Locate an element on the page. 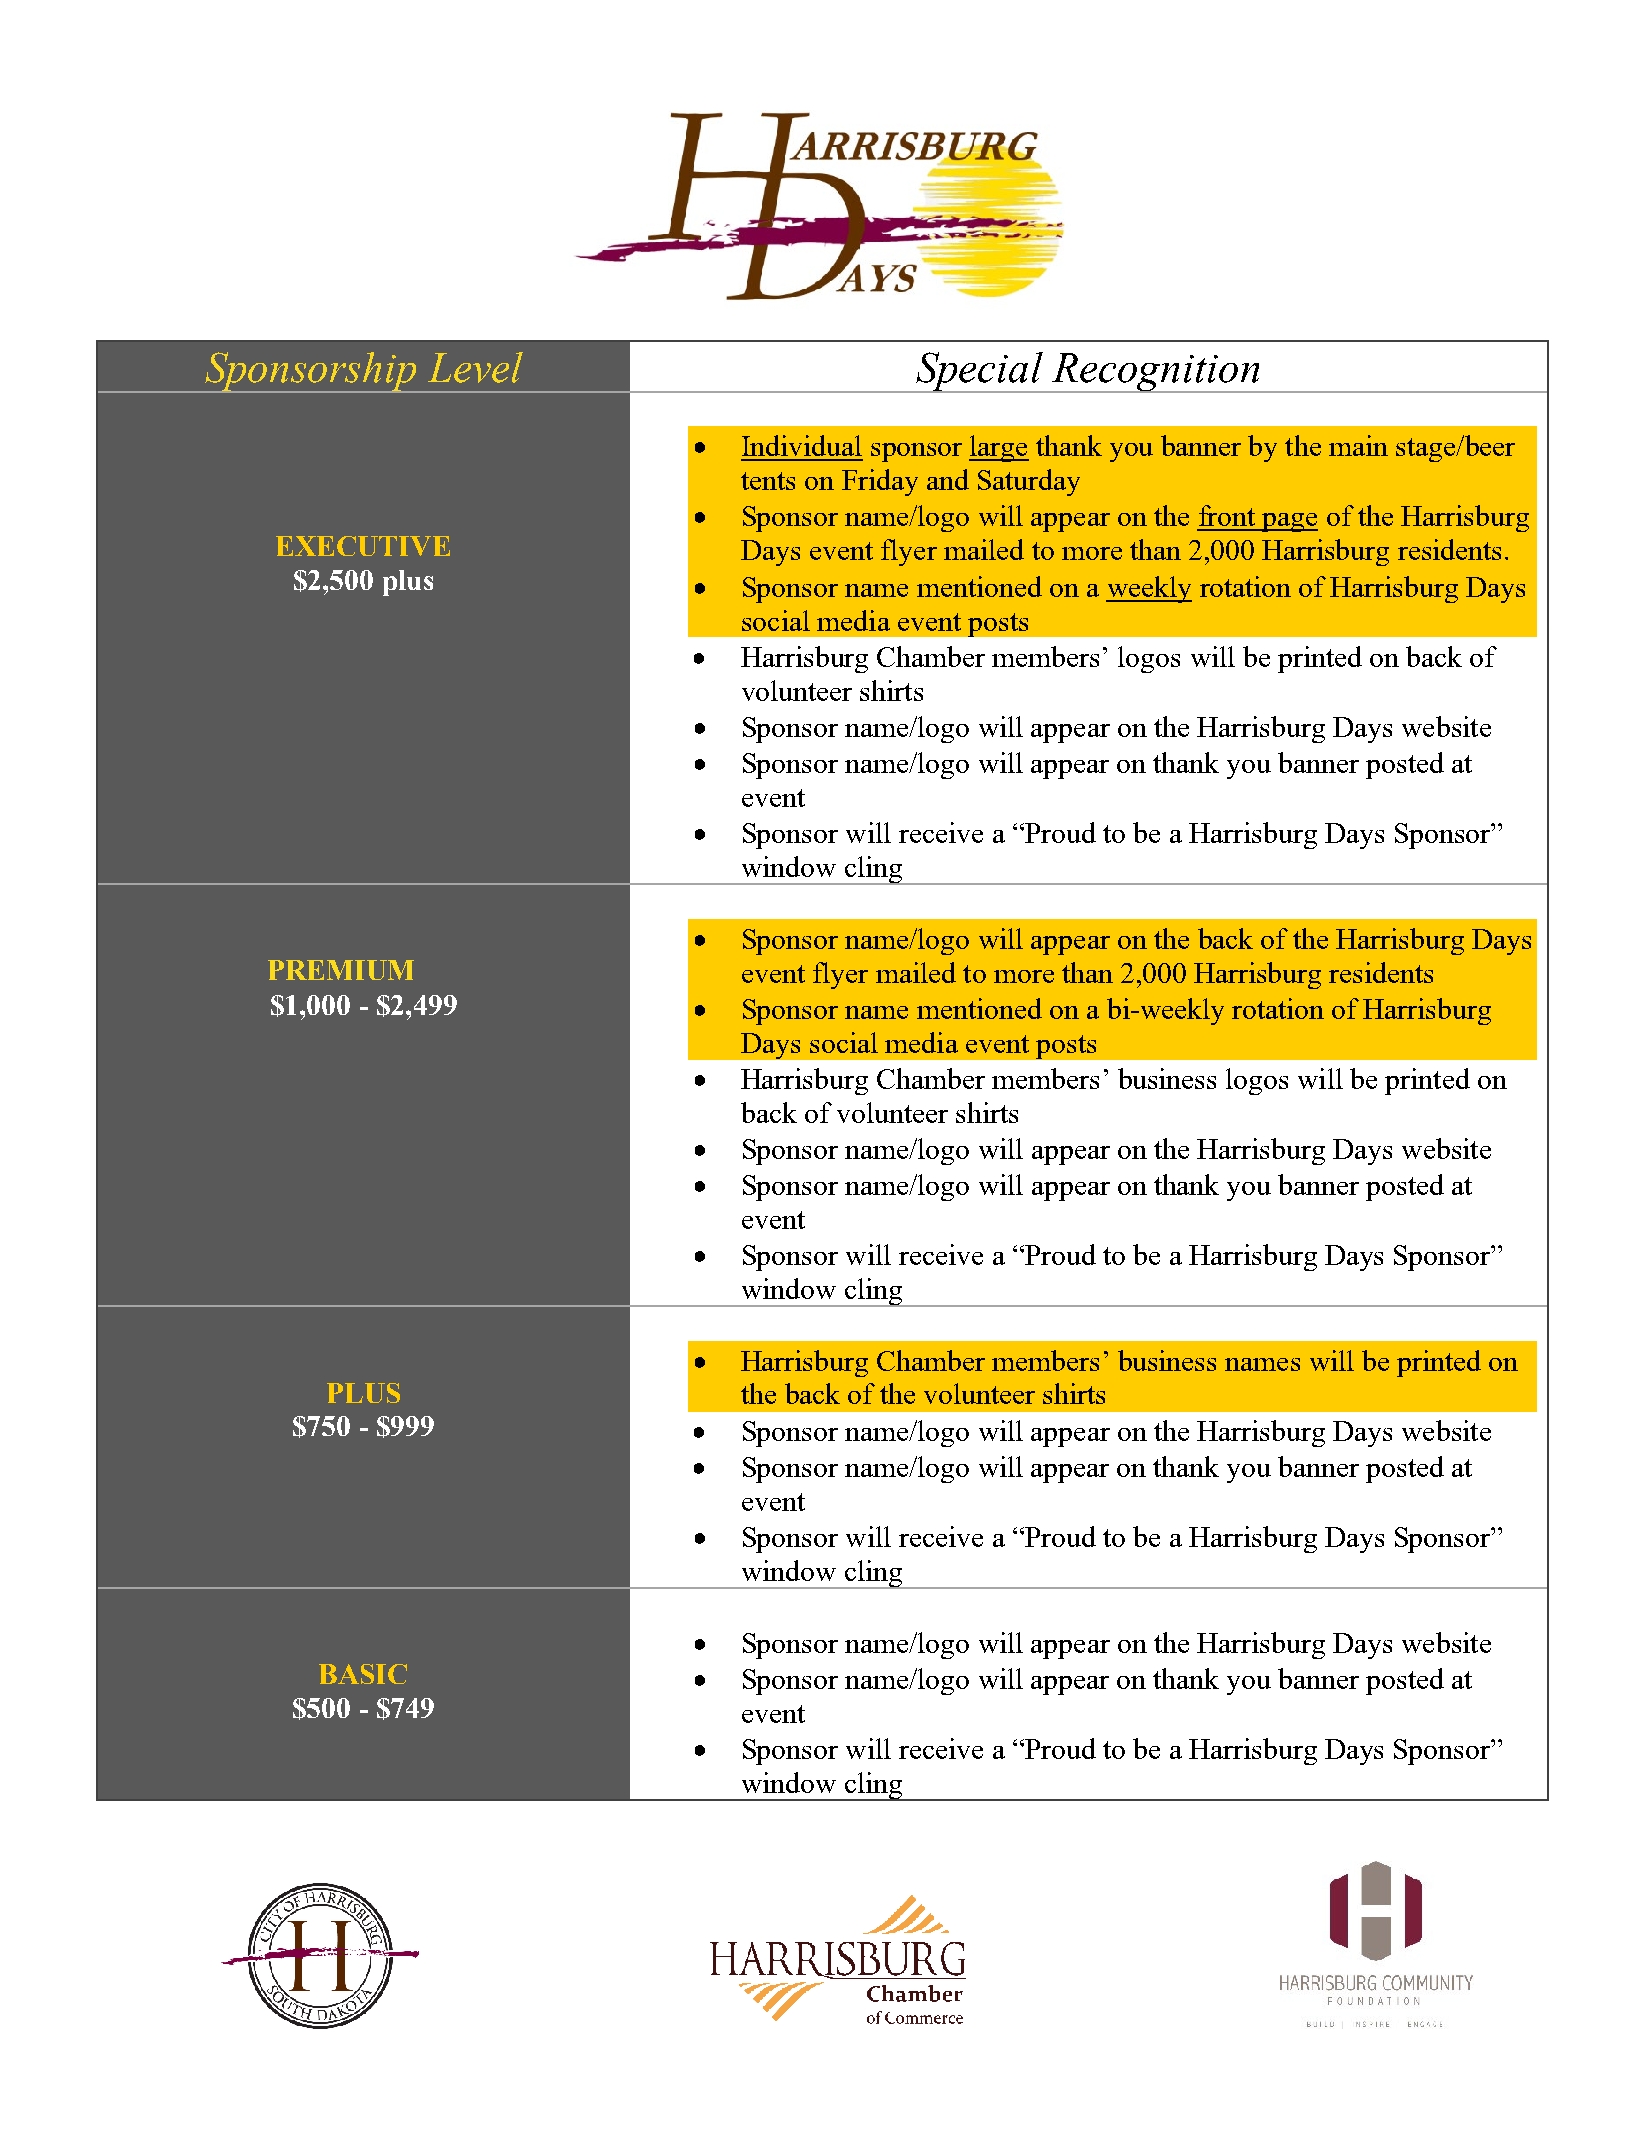 The image size is (1645, 2129). PREMIUM is located at coordinates (341, 970).
